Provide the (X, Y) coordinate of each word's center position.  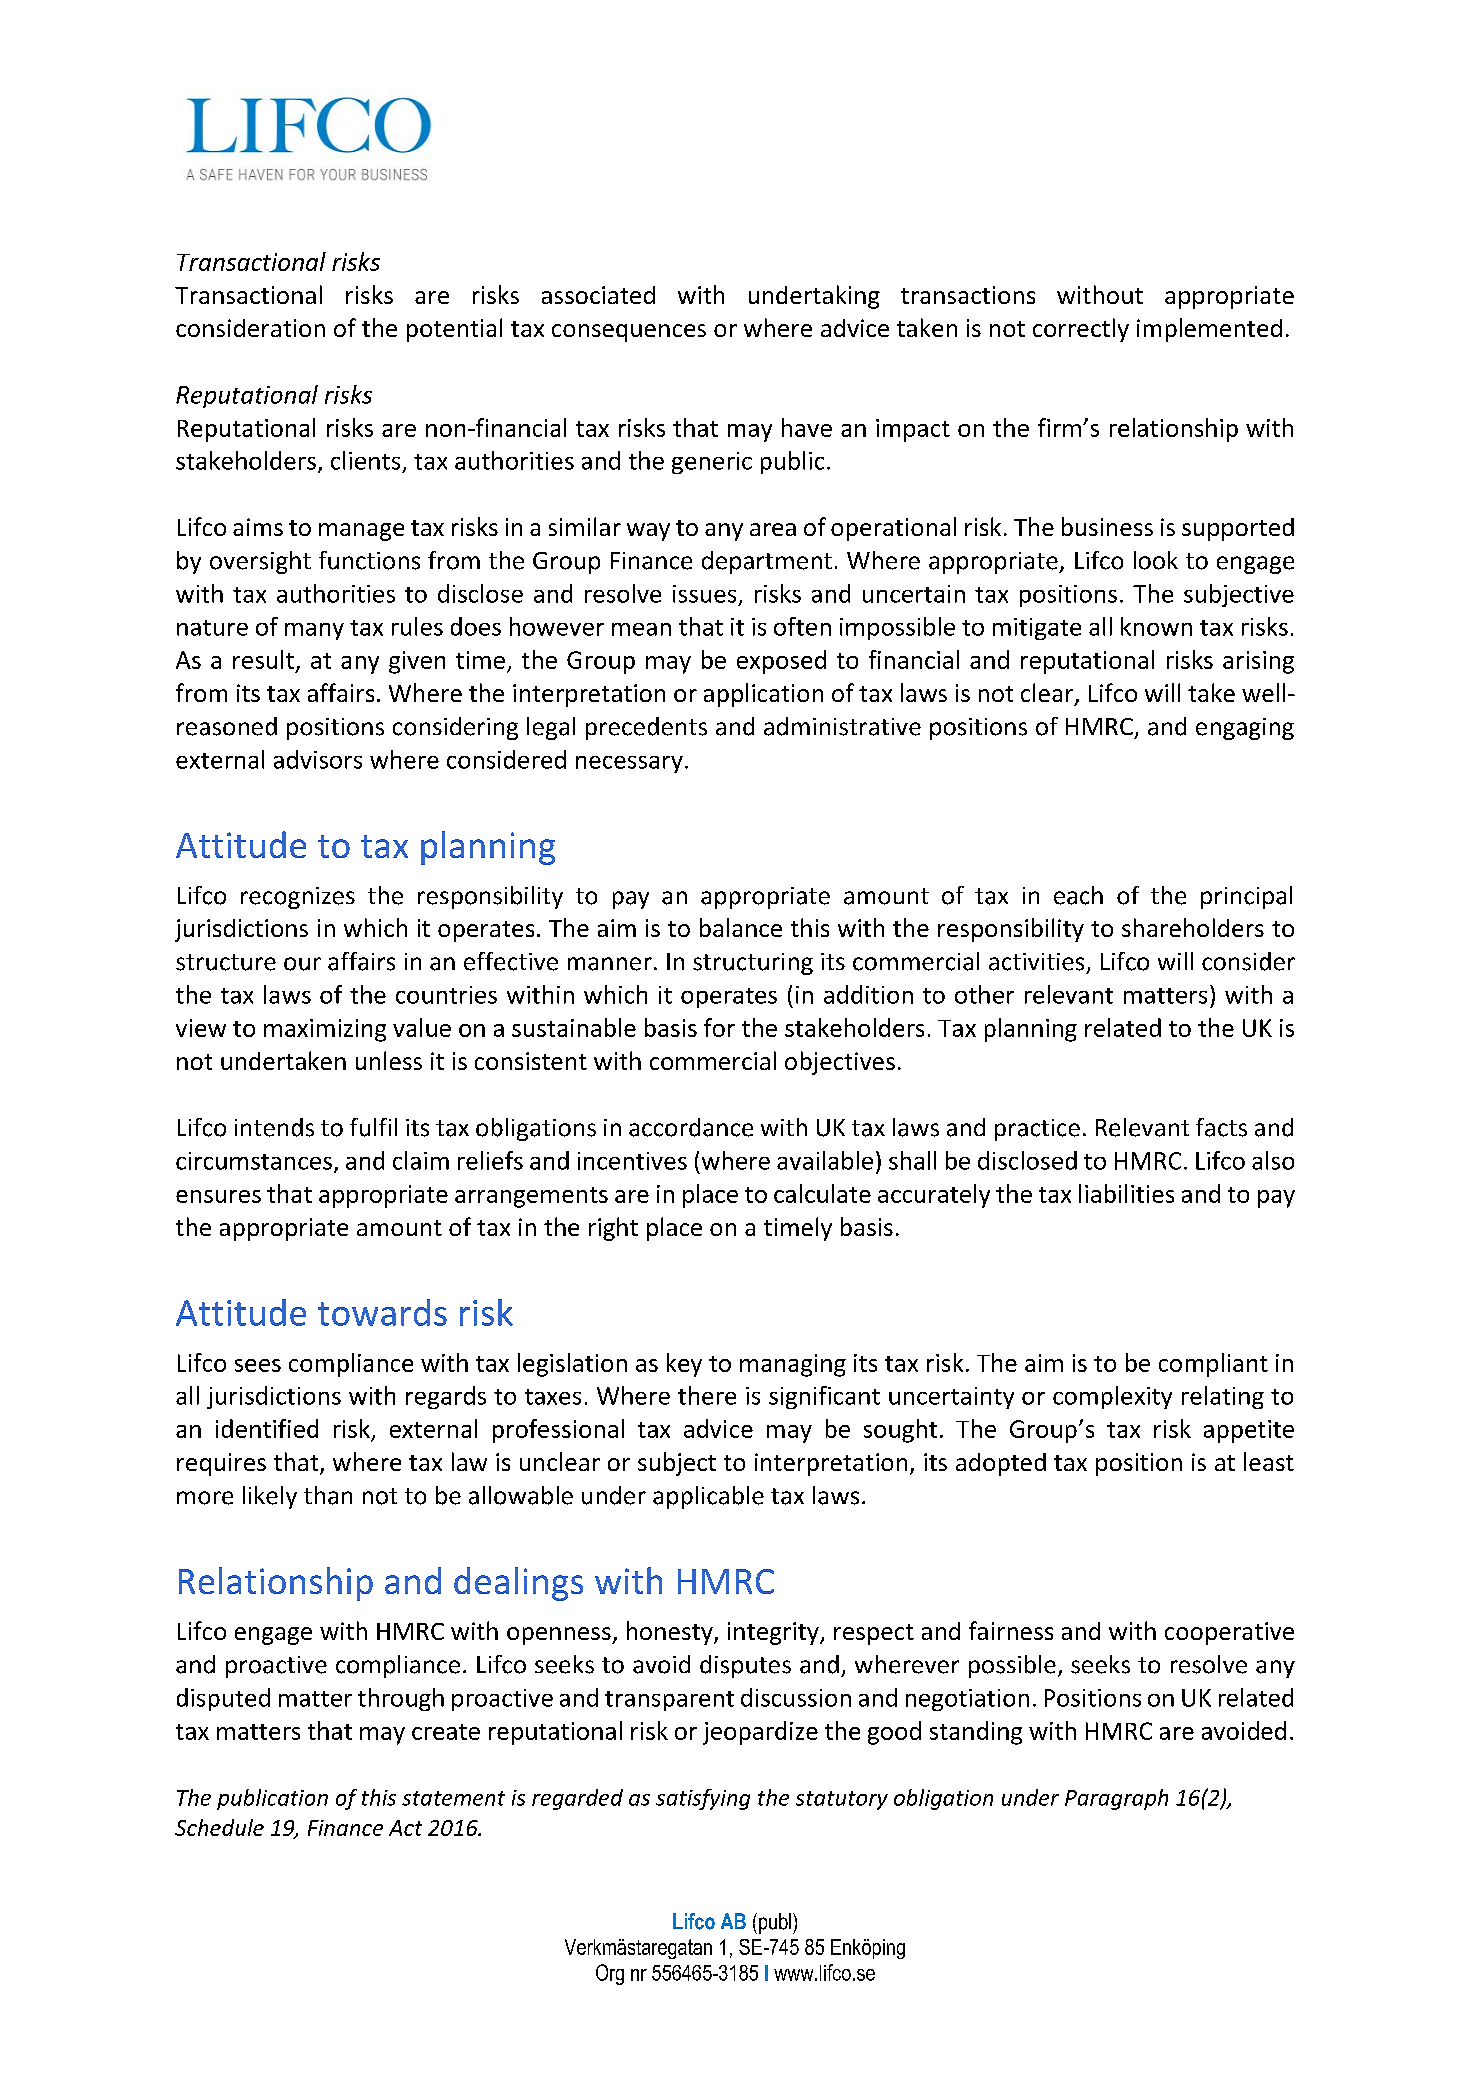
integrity (774, 1633)
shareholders (1193, 927)
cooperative (1229, 1633)
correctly (1081, 330)
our (302, 964)
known (1156, 626)
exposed (781, 662)
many (314, 631)
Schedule (219, 1827)
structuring (753, 964)
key (684, 1365)
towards (382, 1312)
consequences (629, 333)
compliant (1213, 1365)
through (401, 1699)
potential (454, 330)
